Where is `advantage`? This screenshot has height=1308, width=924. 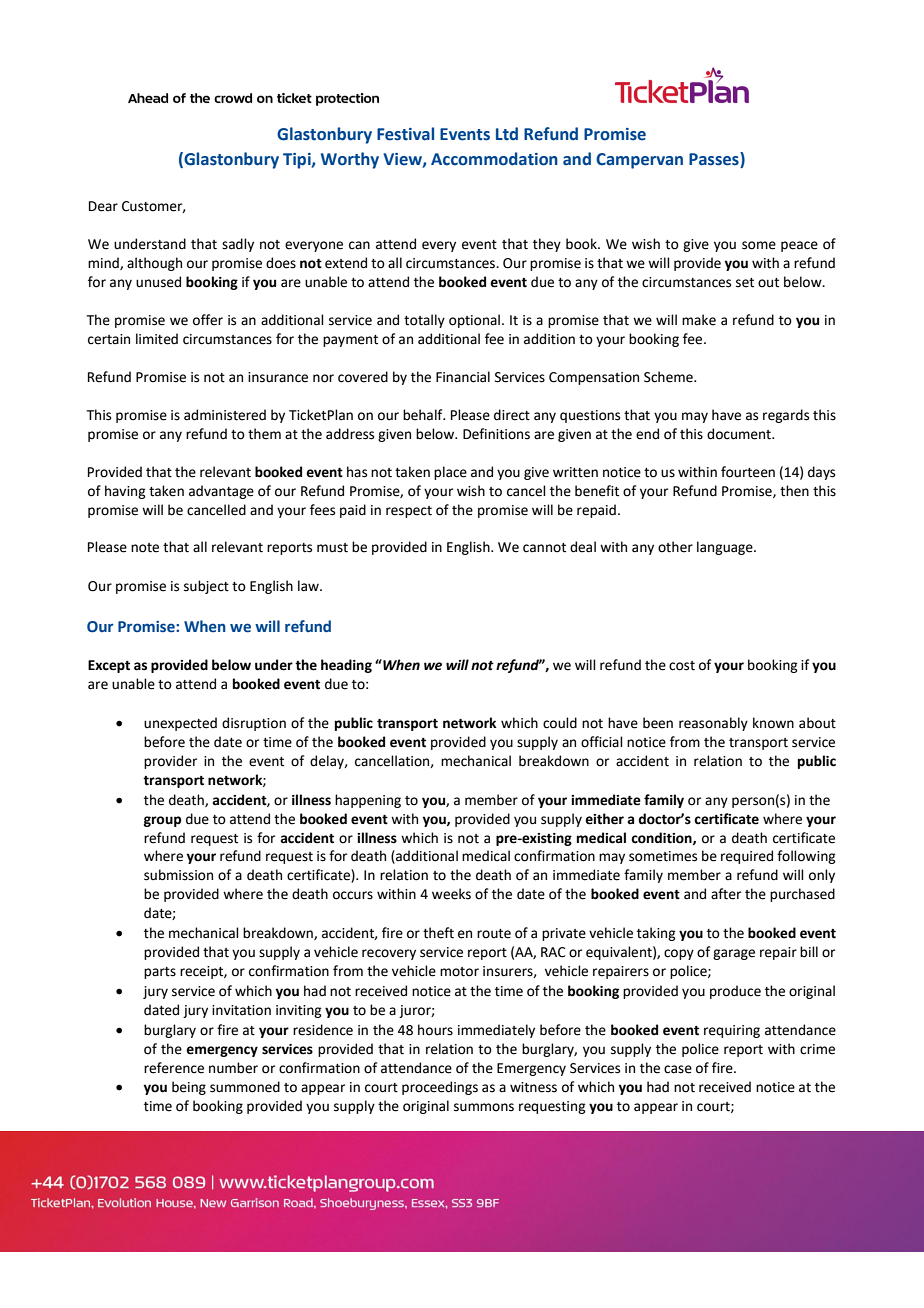
advantage is located at coordinates (221, 492).
